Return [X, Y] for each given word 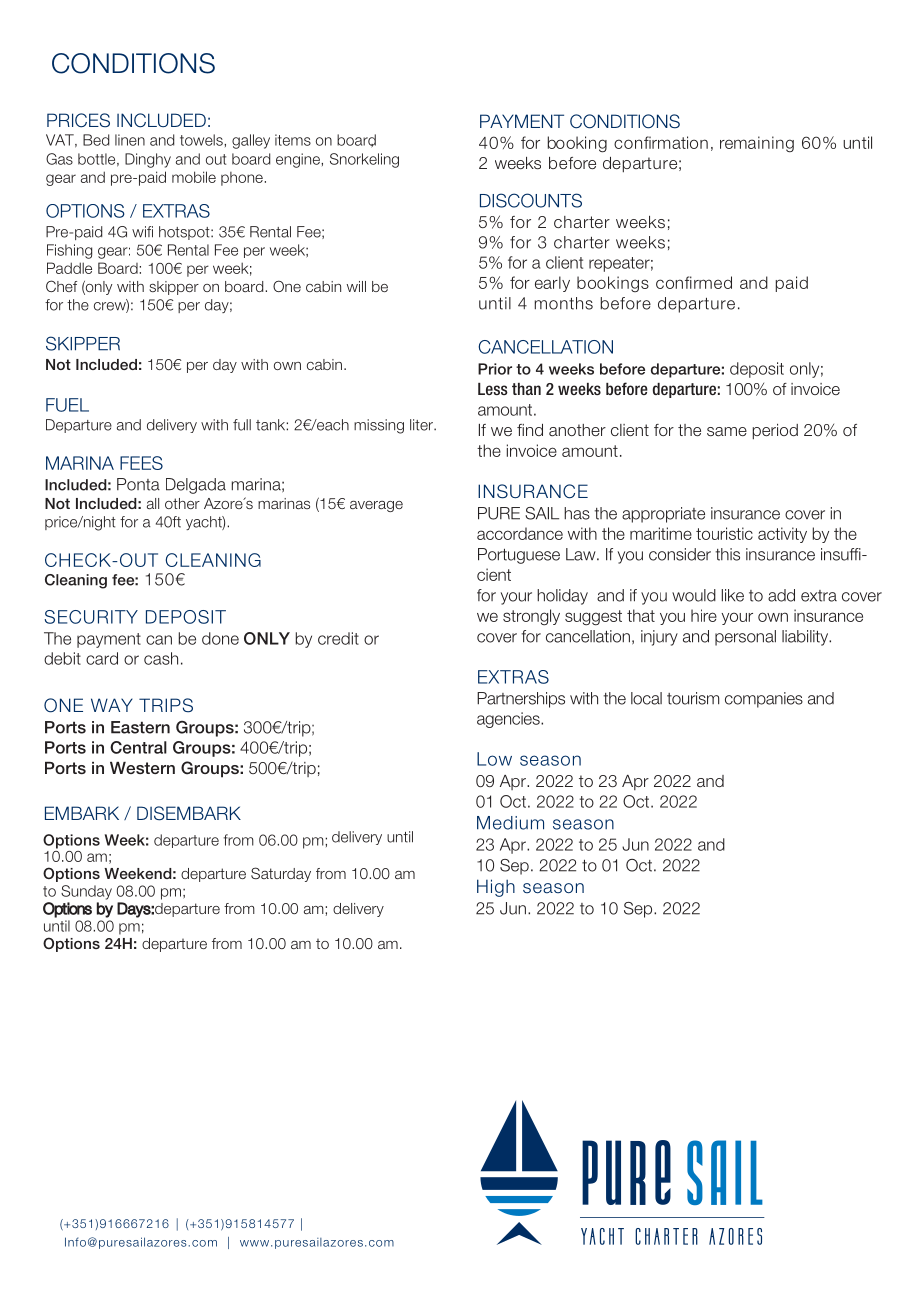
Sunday [86, 892]
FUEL [67, 405]
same [727, 431]
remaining [757, 144]
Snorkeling [364, 160]
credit [338, 638]
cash [161, 658]
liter [422, 425]
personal [745, 638]
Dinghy [148, 160]
